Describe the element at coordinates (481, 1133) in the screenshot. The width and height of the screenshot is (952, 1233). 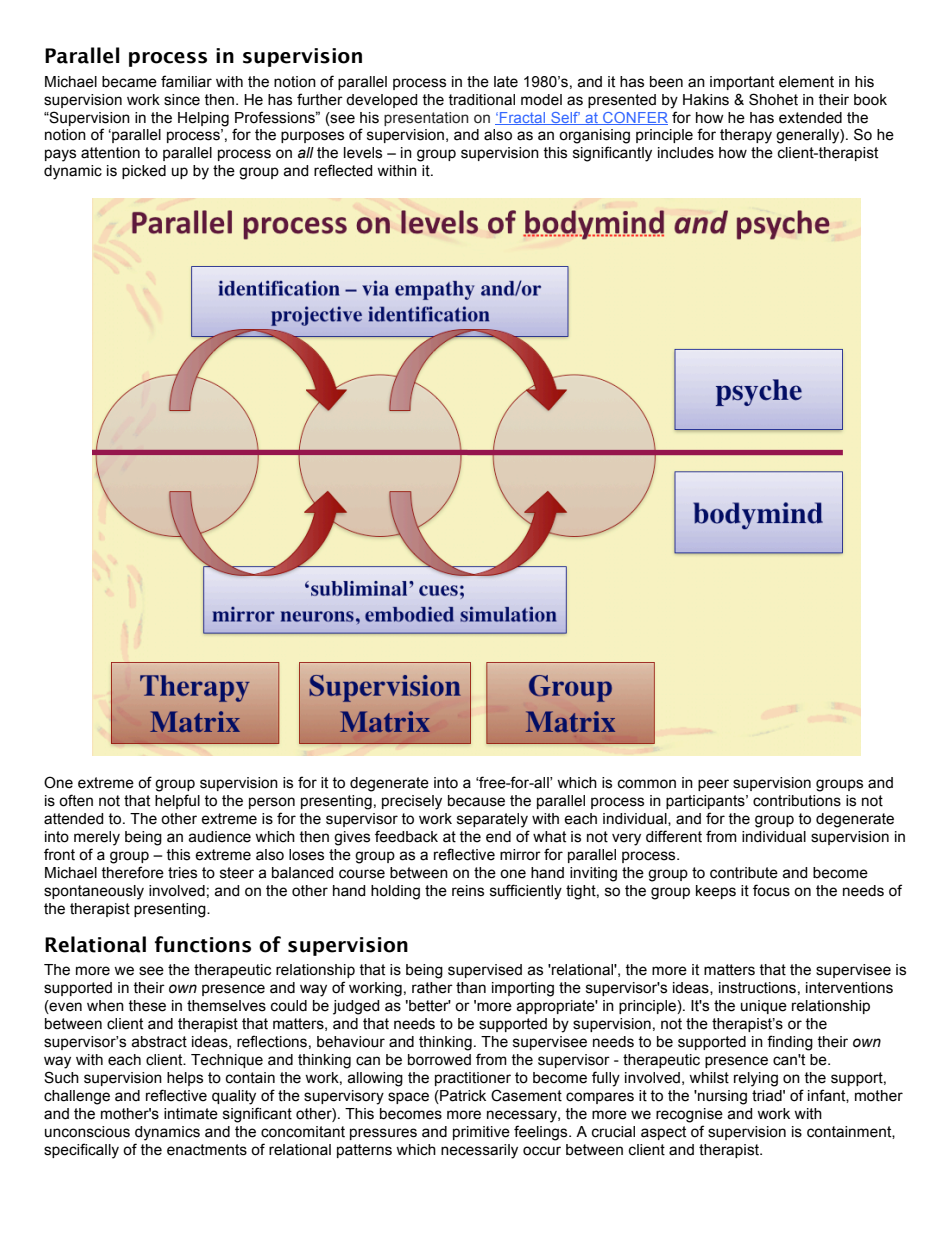
I see `primitive` at that location.
